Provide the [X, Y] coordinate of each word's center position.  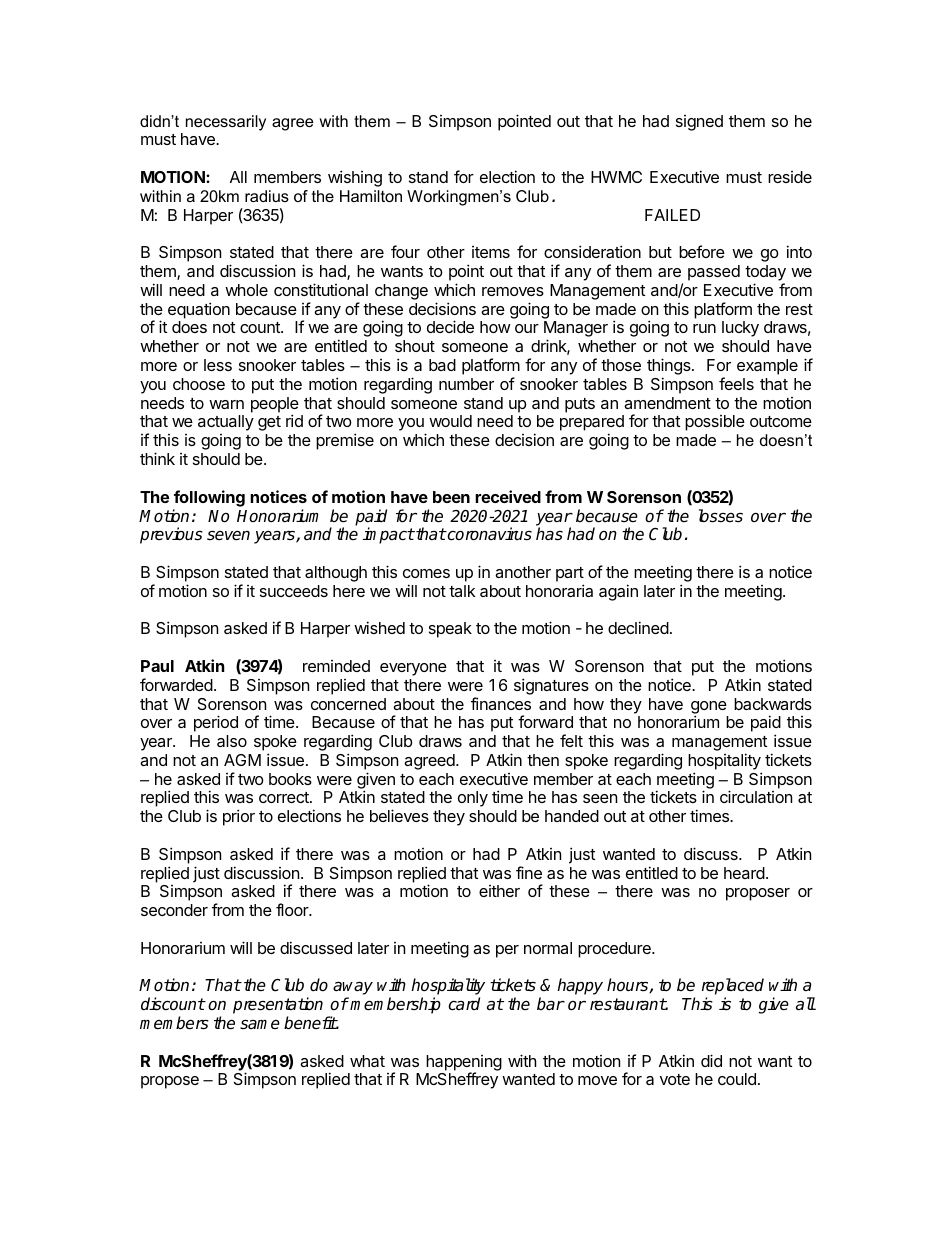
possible [715, 423]
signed [699, 123]
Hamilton [371, 196]
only [473, 799]
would [450, 421]
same [260, 1025]
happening [464, 1064]
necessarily [226, 123]
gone [709, 708]
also [232, 741]
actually [226, 423]
